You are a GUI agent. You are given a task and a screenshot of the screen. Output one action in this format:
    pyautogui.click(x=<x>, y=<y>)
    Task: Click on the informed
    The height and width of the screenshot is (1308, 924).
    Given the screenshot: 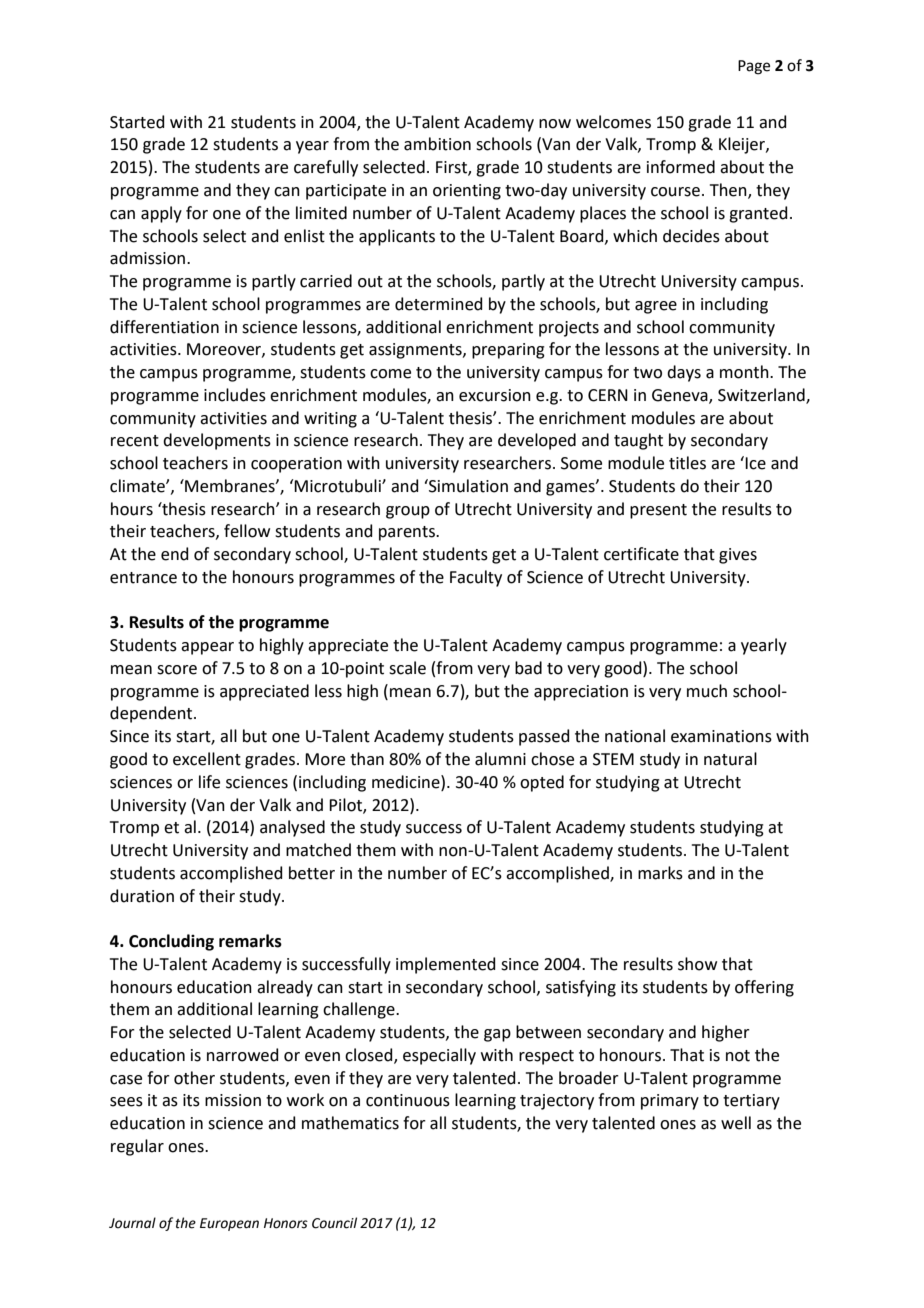 What is the action you would take?
    pyautogui.click(x=681, y=167)
